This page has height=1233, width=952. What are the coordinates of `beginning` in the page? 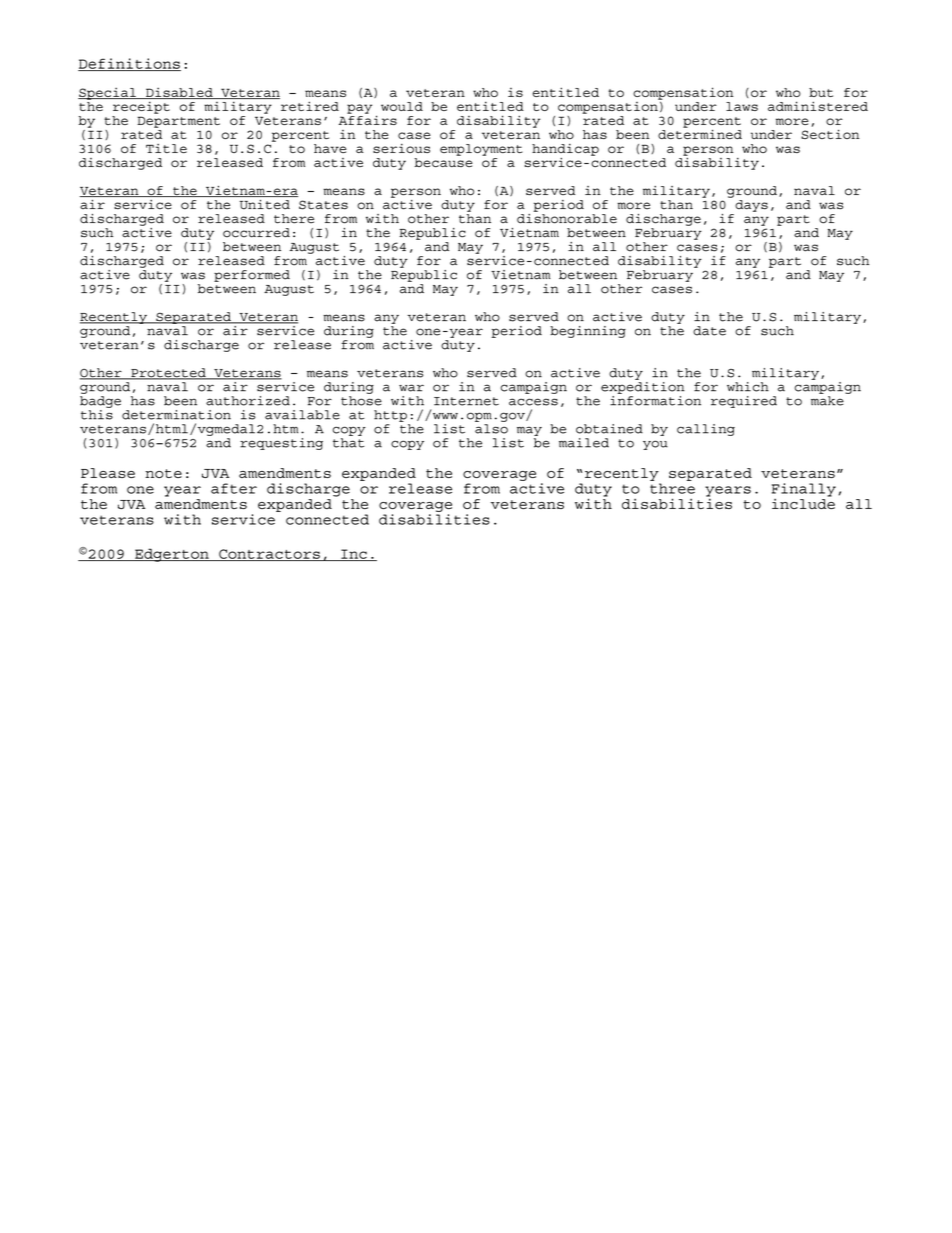 It's located at (588, 332).
